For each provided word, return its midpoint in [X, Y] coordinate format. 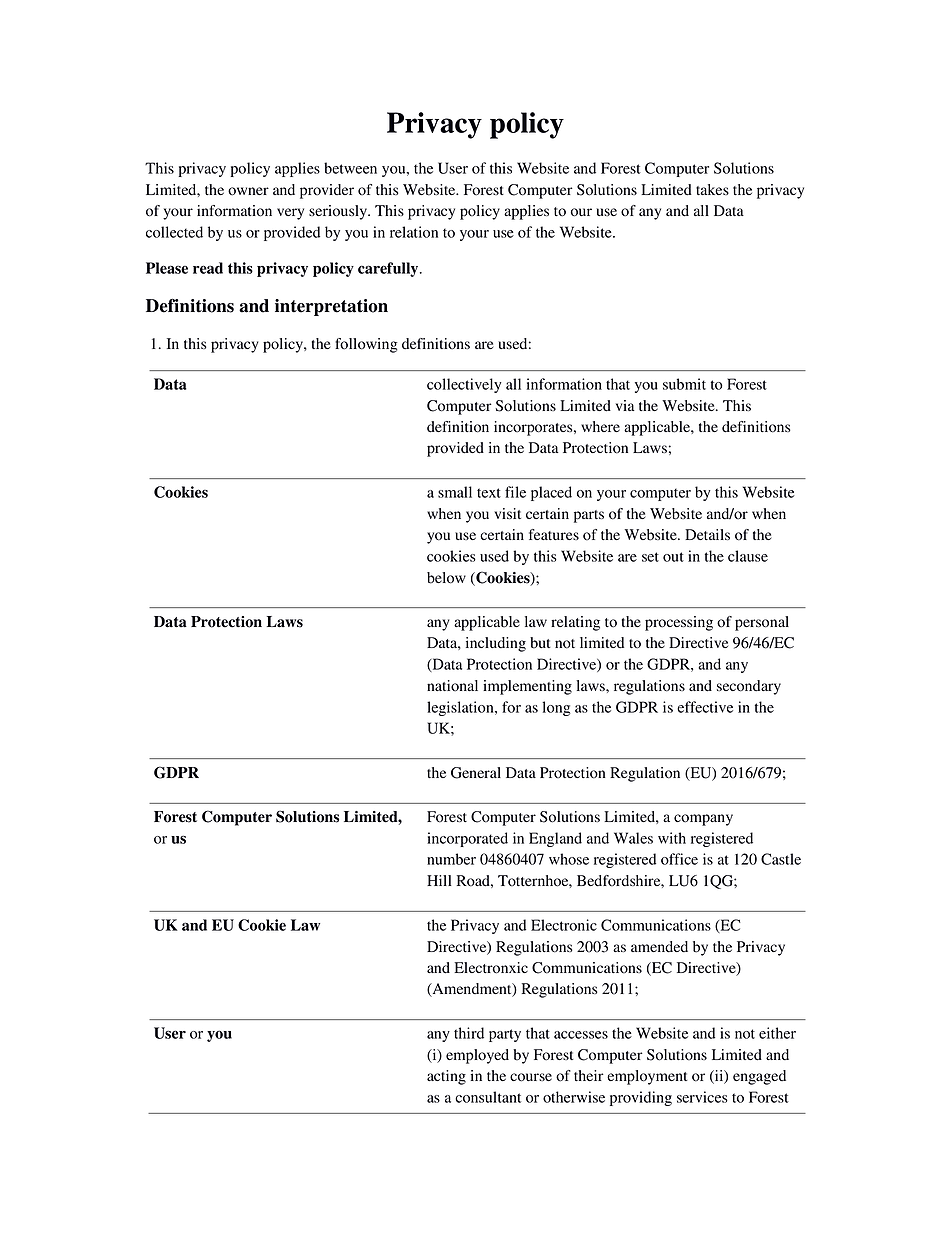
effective [705, 707]
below [446, 578]
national [452, 686]
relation [414, 232]
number [451, 859]
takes [712, 189]
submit [684, 384]
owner [248, 191]
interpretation [331, 307]
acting [446, 1077]
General [476, 773]
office [679, 859]
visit [507, 513]
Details [707, 534]
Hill [439, 880]
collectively [464, 385]
